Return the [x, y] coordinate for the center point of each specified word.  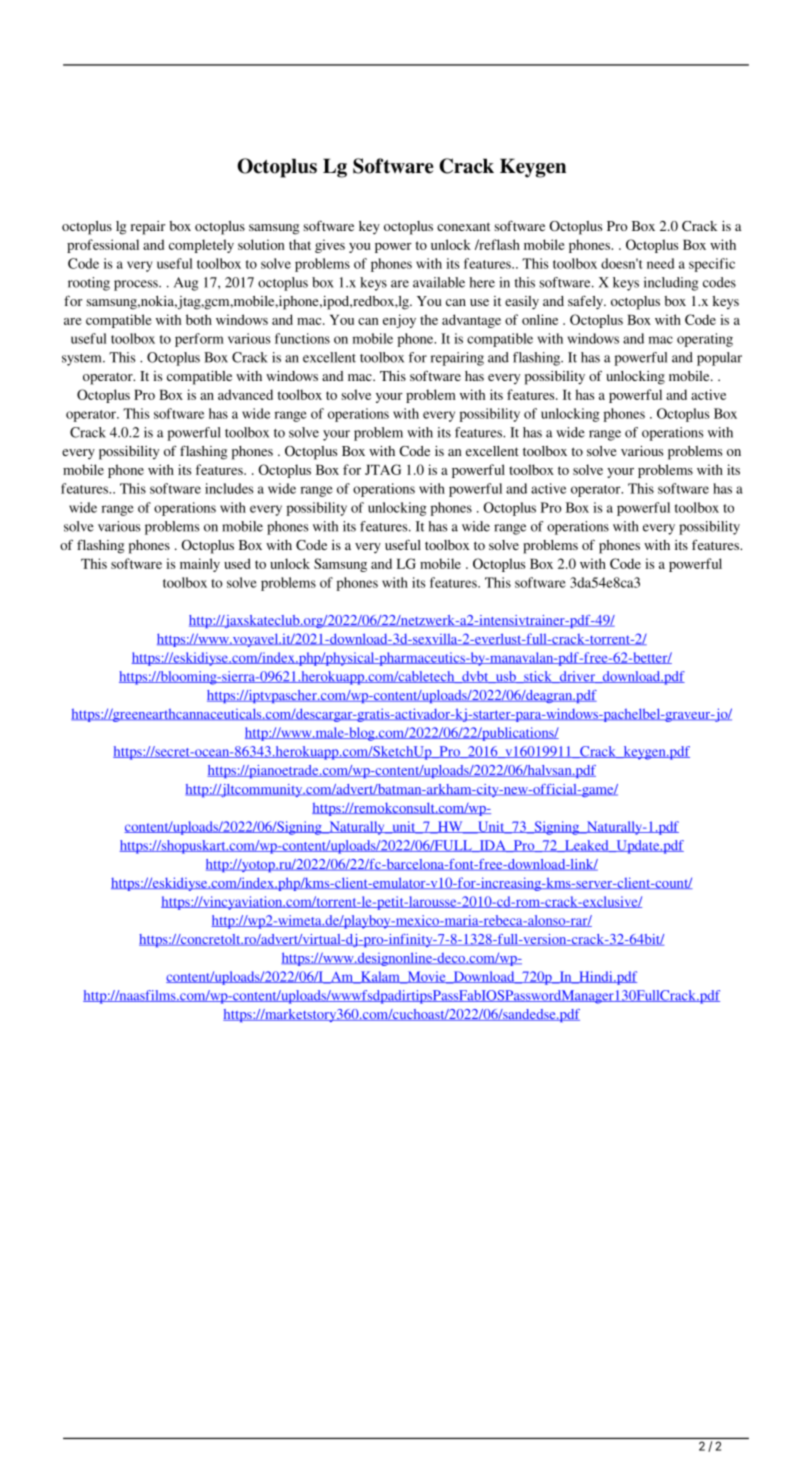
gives [330, 246]
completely [201, 246]
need [660, 263]
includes [229, 488]
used [237, 563]
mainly [200, 565]
